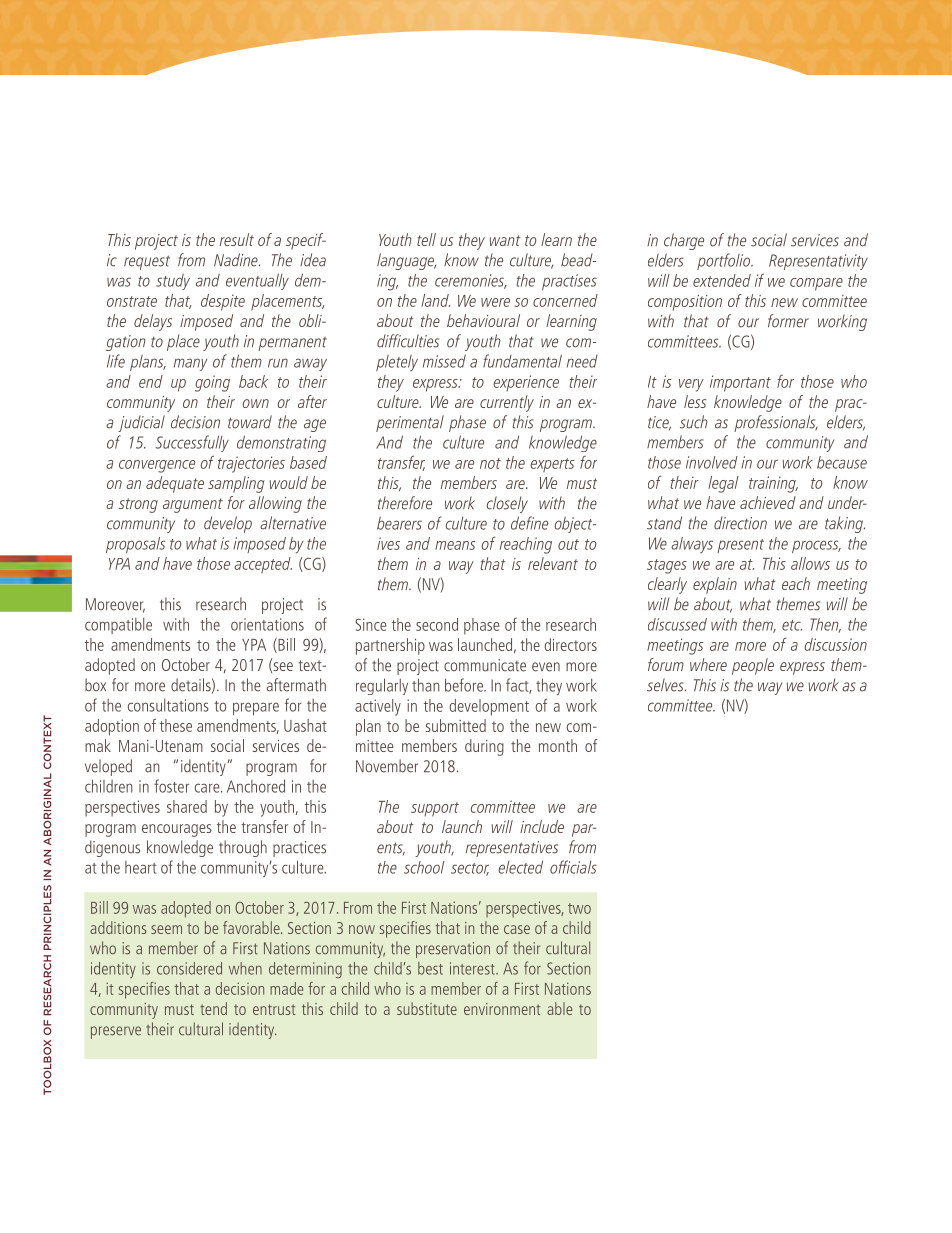 This screenshot has height=1233, width=952. What do you see at coordinates (189, 968) in the screenshot?
I see `considered` at bounding box center [189, 968].
